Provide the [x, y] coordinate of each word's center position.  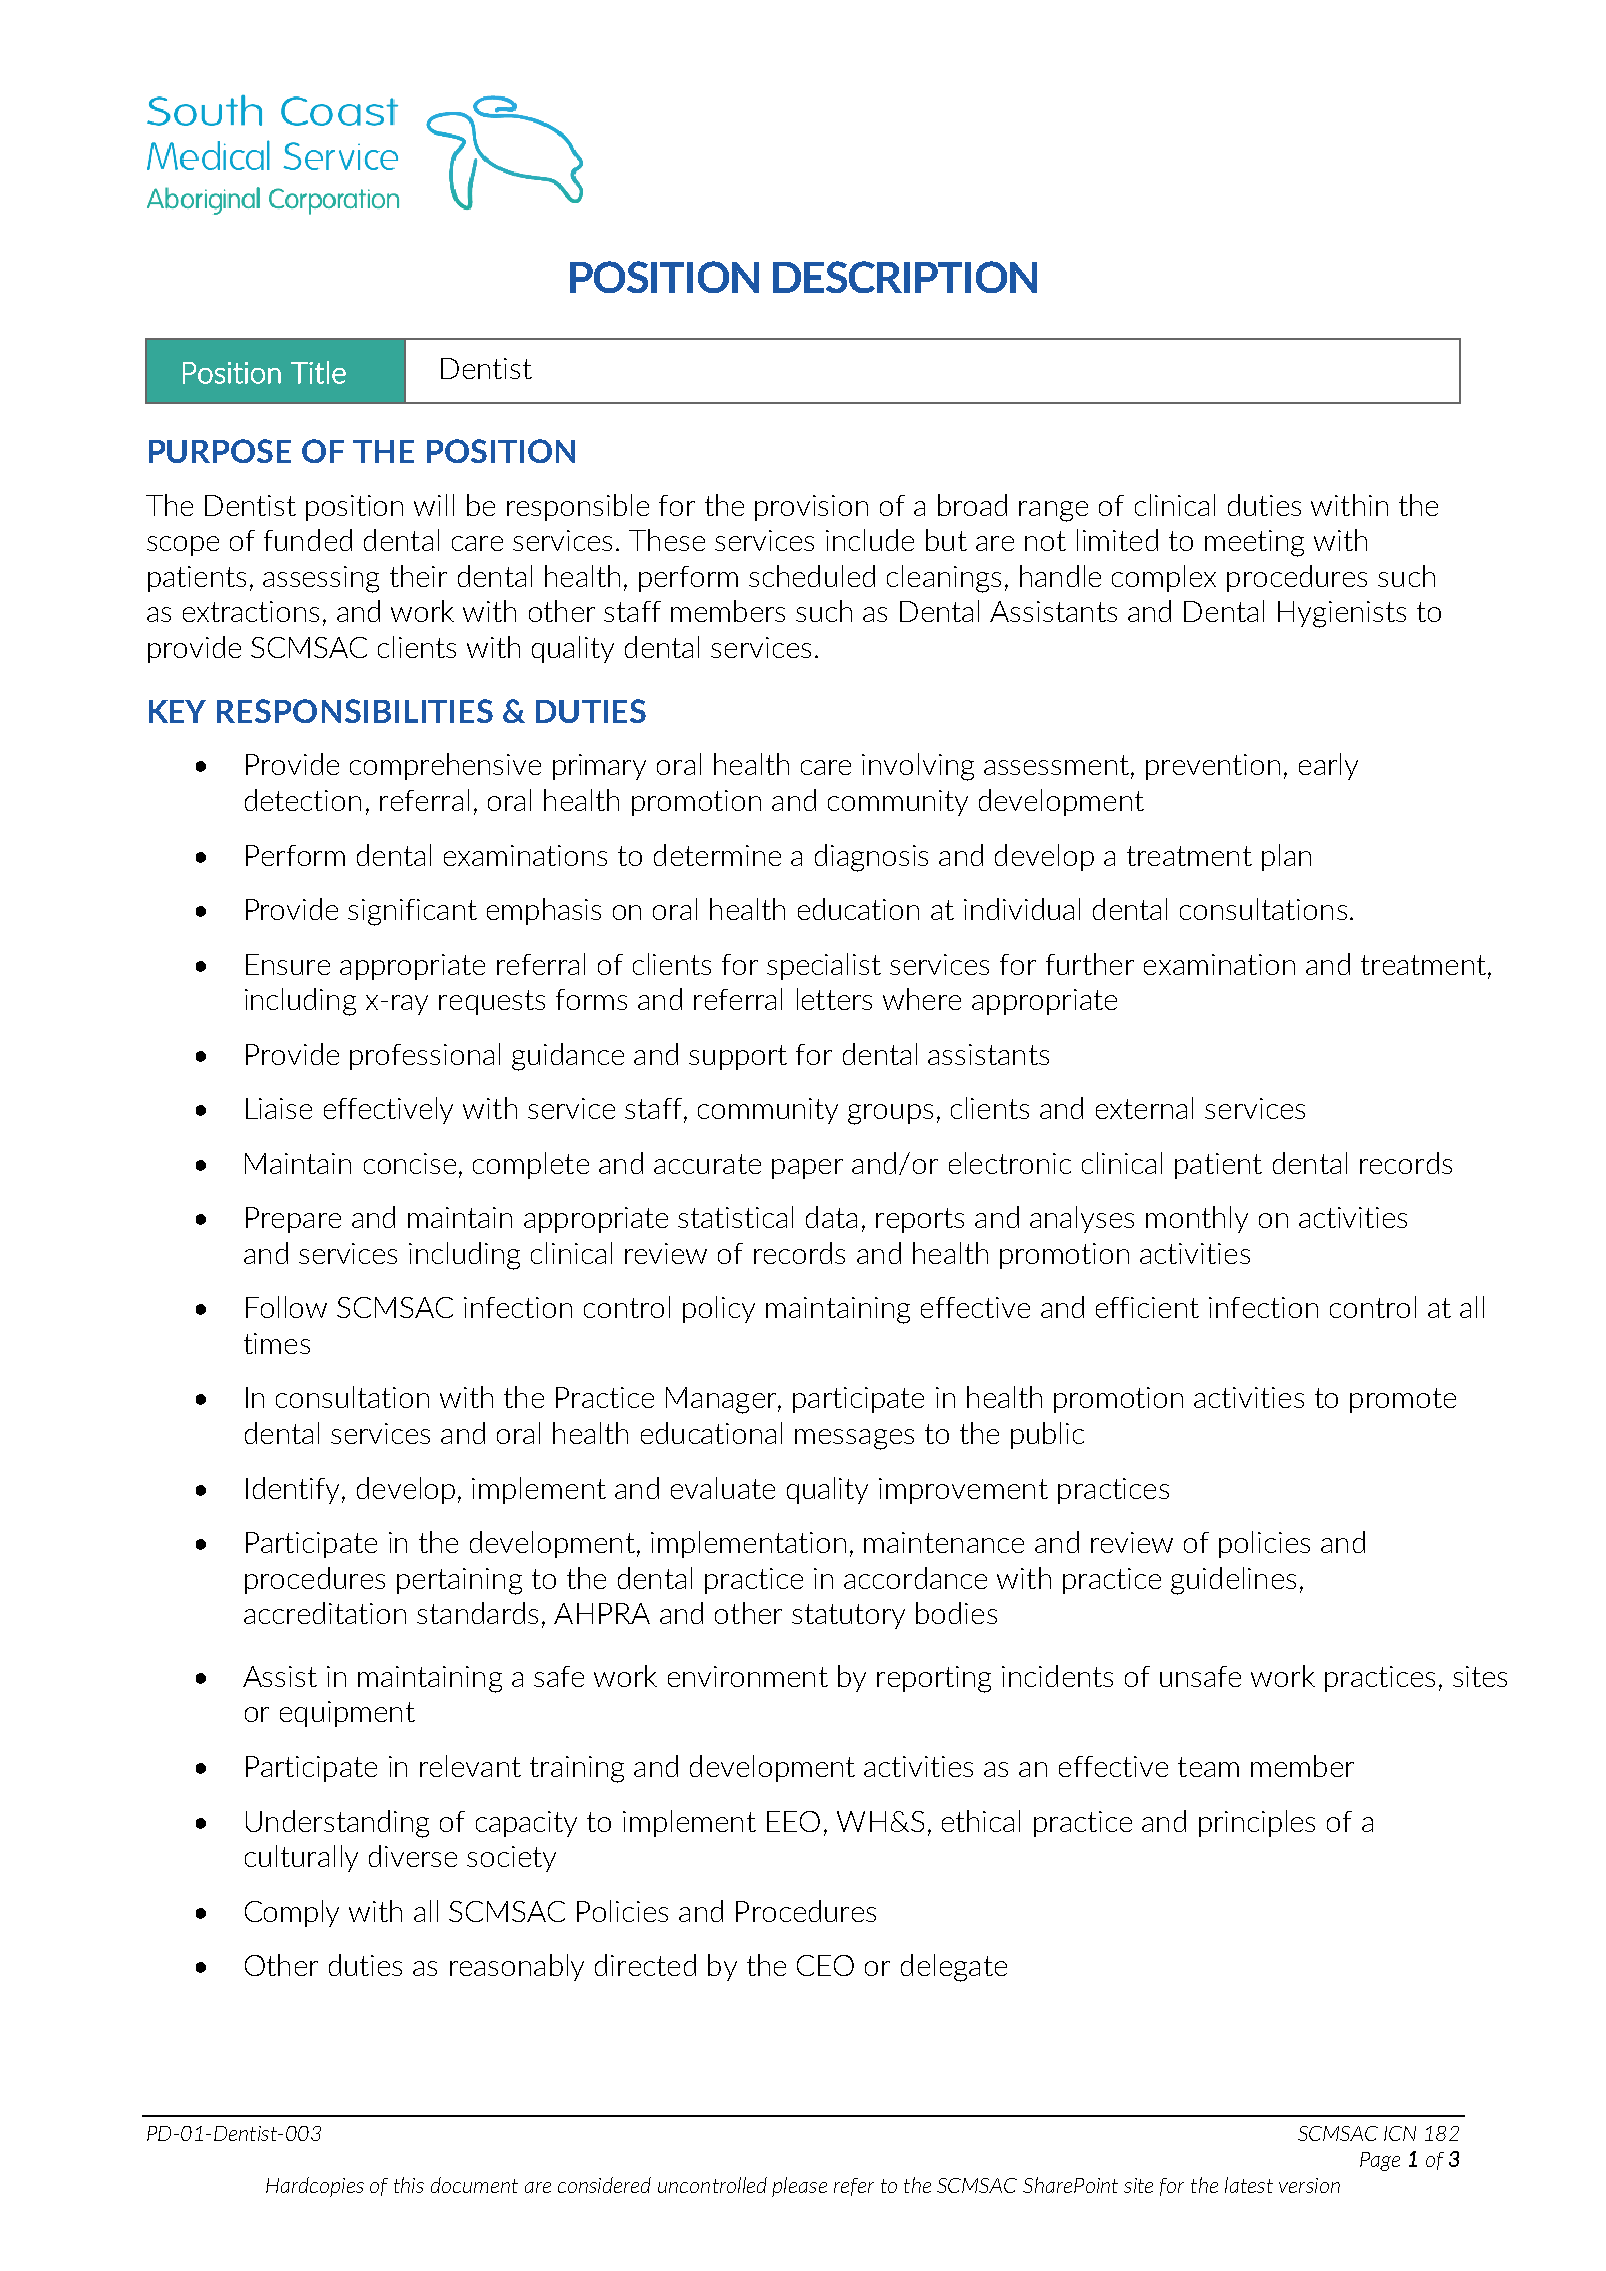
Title [318, 372]
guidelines [1233, 1581]
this [409, 2185]
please [799, 2187]
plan [1286, 857]
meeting [1254, 543]
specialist [824, 966]
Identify [292, 1490]
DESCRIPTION [905, 277]
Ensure [288, 964]
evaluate [723, 1488]
